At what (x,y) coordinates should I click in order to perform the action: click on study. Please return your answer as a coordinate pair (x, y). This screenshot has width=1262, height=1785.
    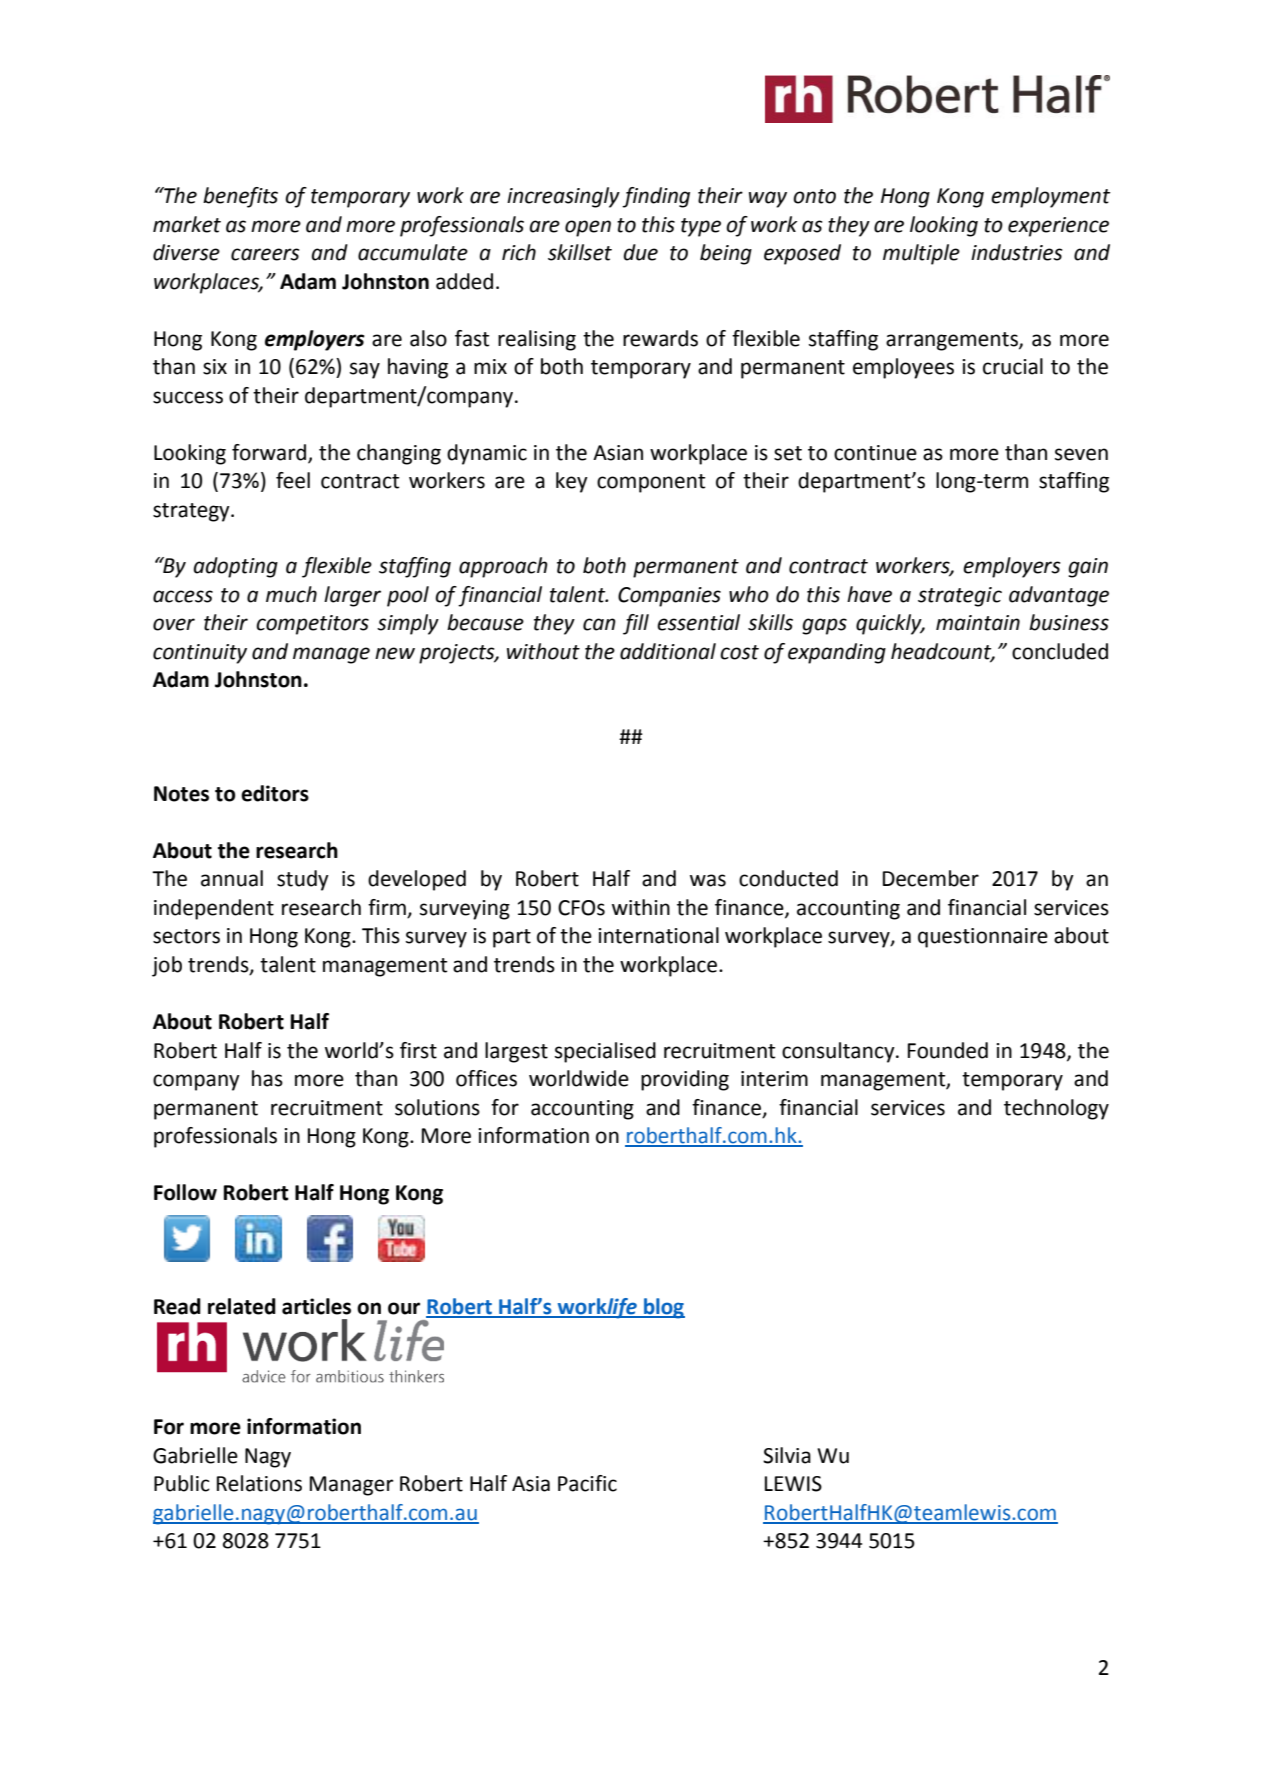
    Looking at the image, I should click on (303, 880).
